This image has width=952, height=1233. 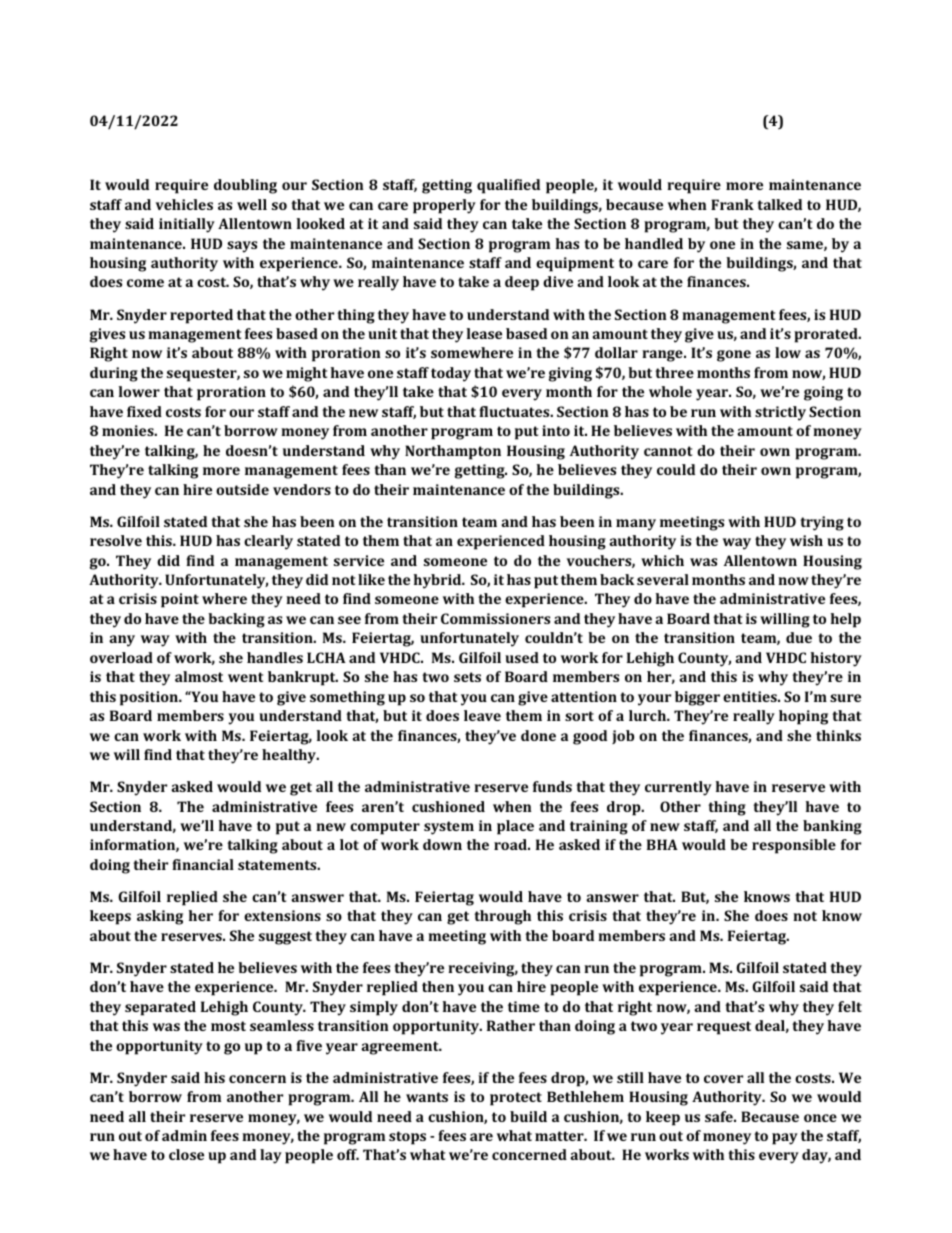 I want to click on outside, so click(x=242, y=489).
